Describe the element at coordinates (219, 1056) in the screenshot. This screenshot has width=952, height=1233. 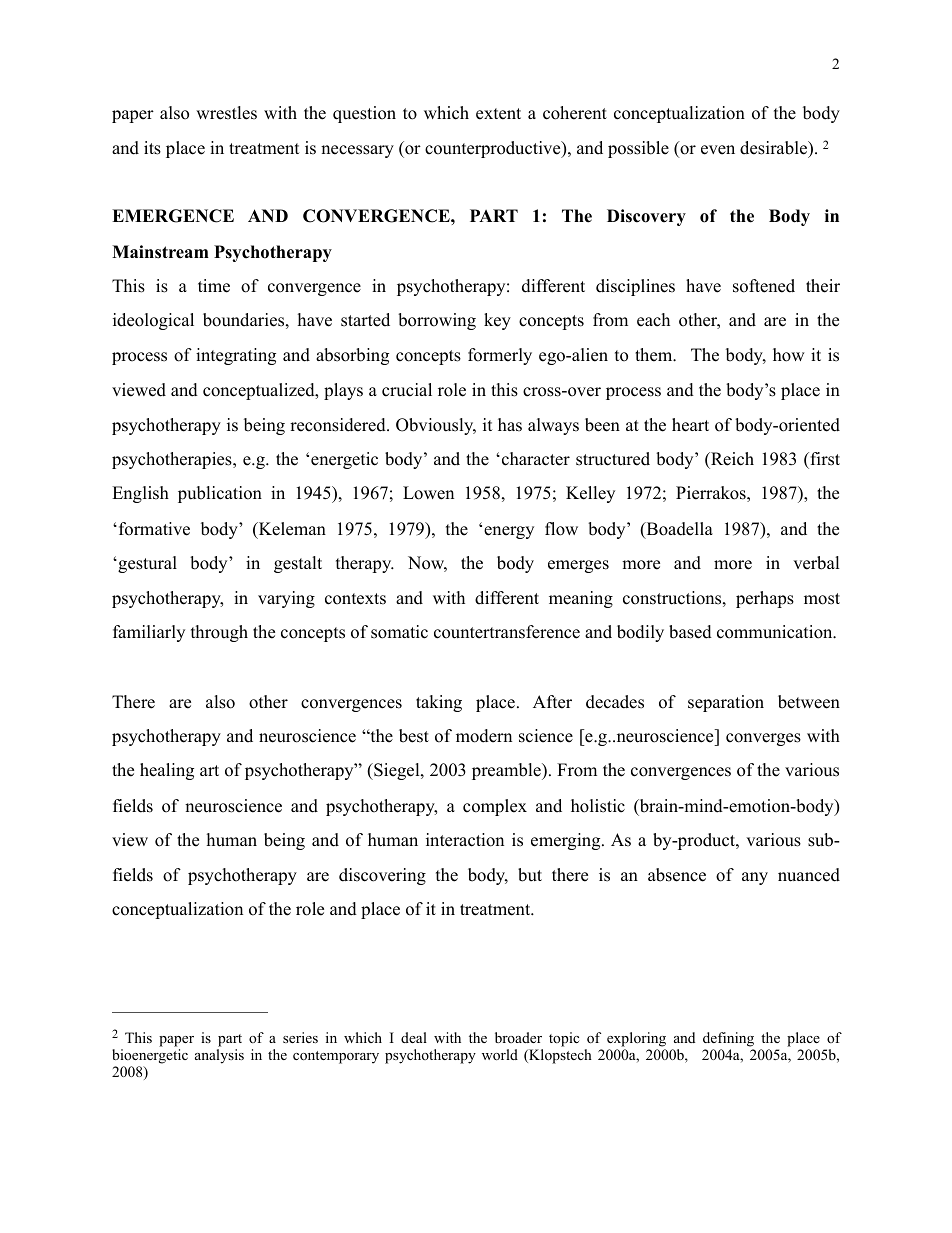
I see `analysis` at that location.
